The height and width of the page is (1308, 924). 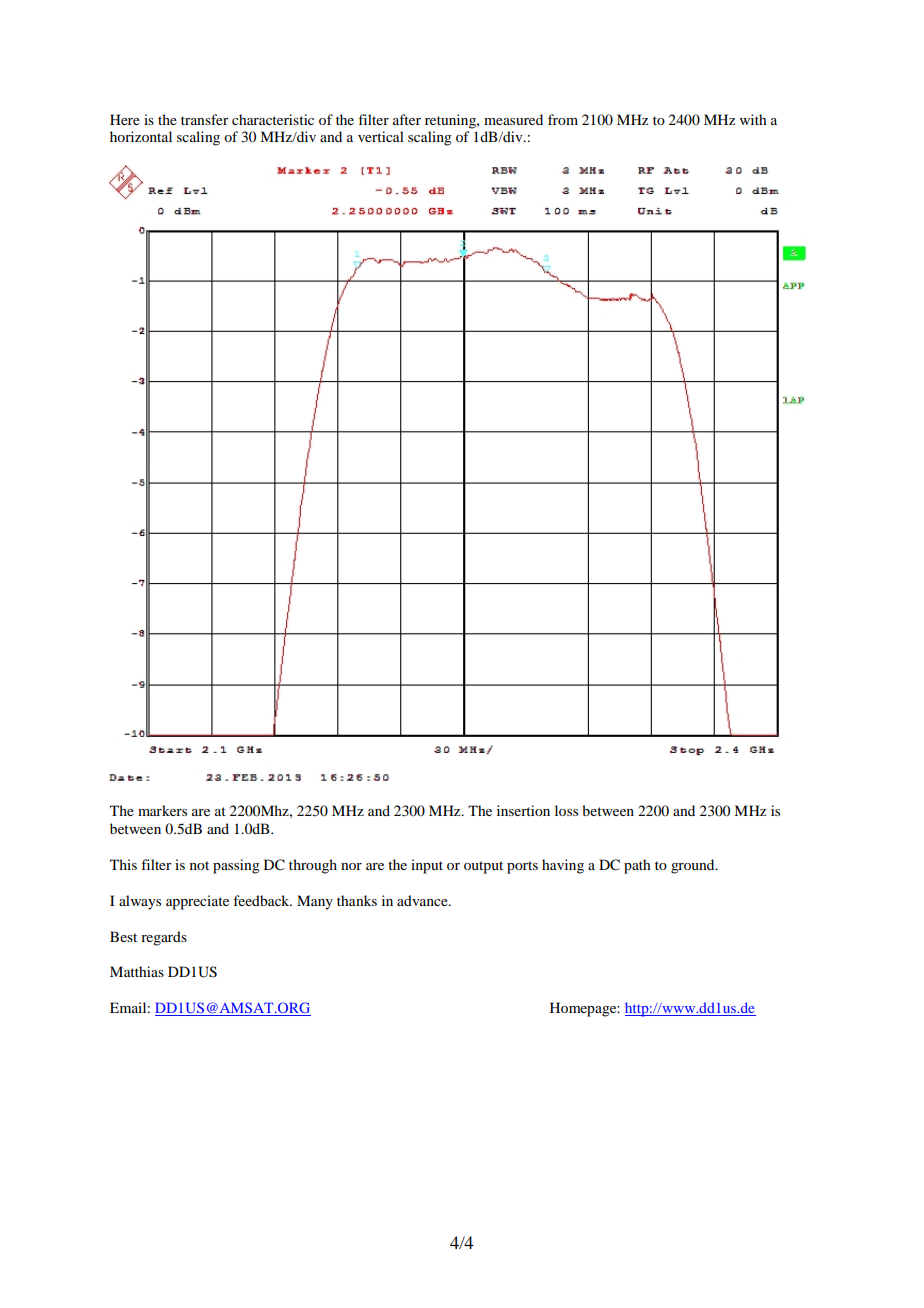 What do you see at coordinates (164, 938) in the page?
I see `regards` at bounding box center [164, 938].
